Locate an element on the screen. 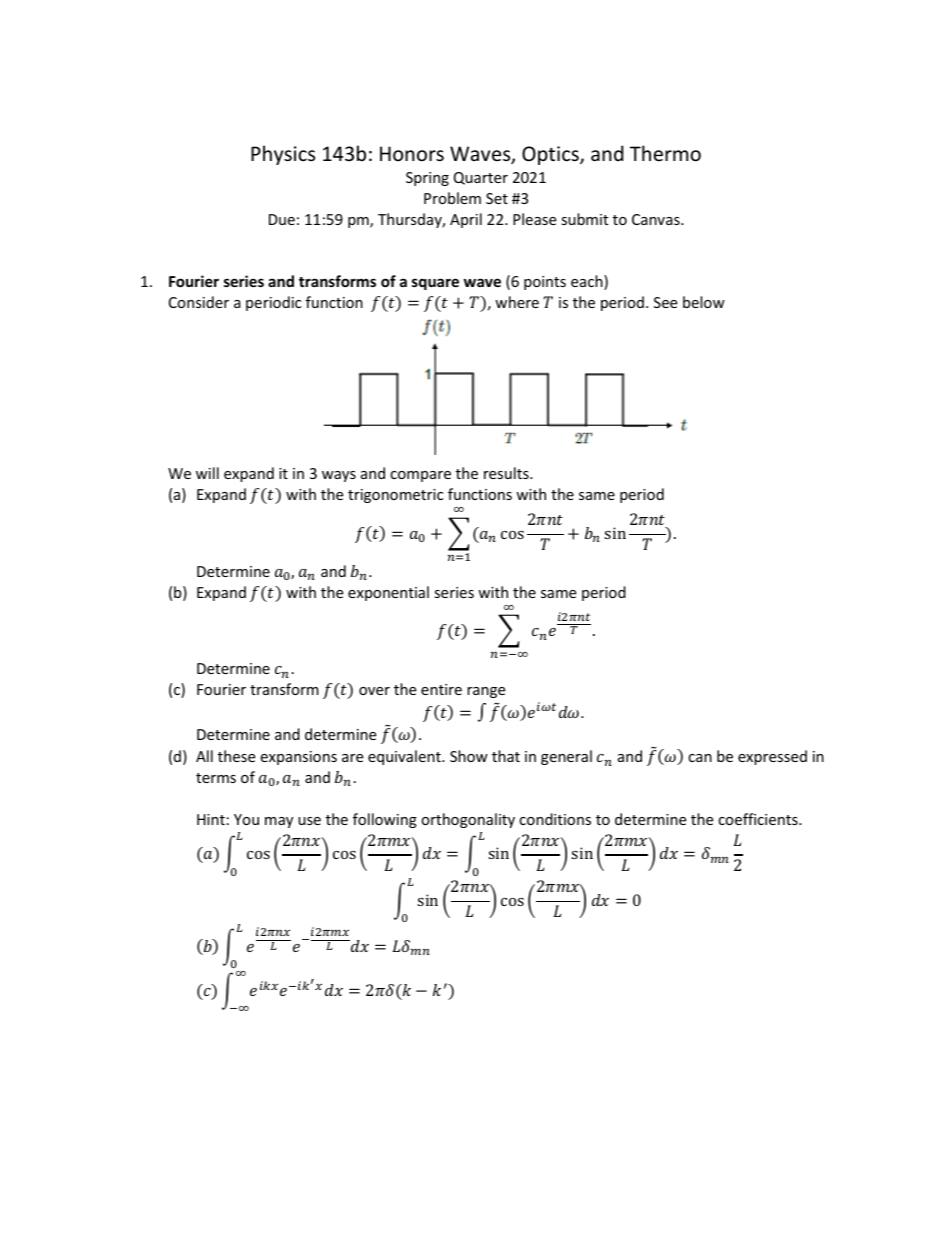  Physics is located at coordinates (283, 155).
